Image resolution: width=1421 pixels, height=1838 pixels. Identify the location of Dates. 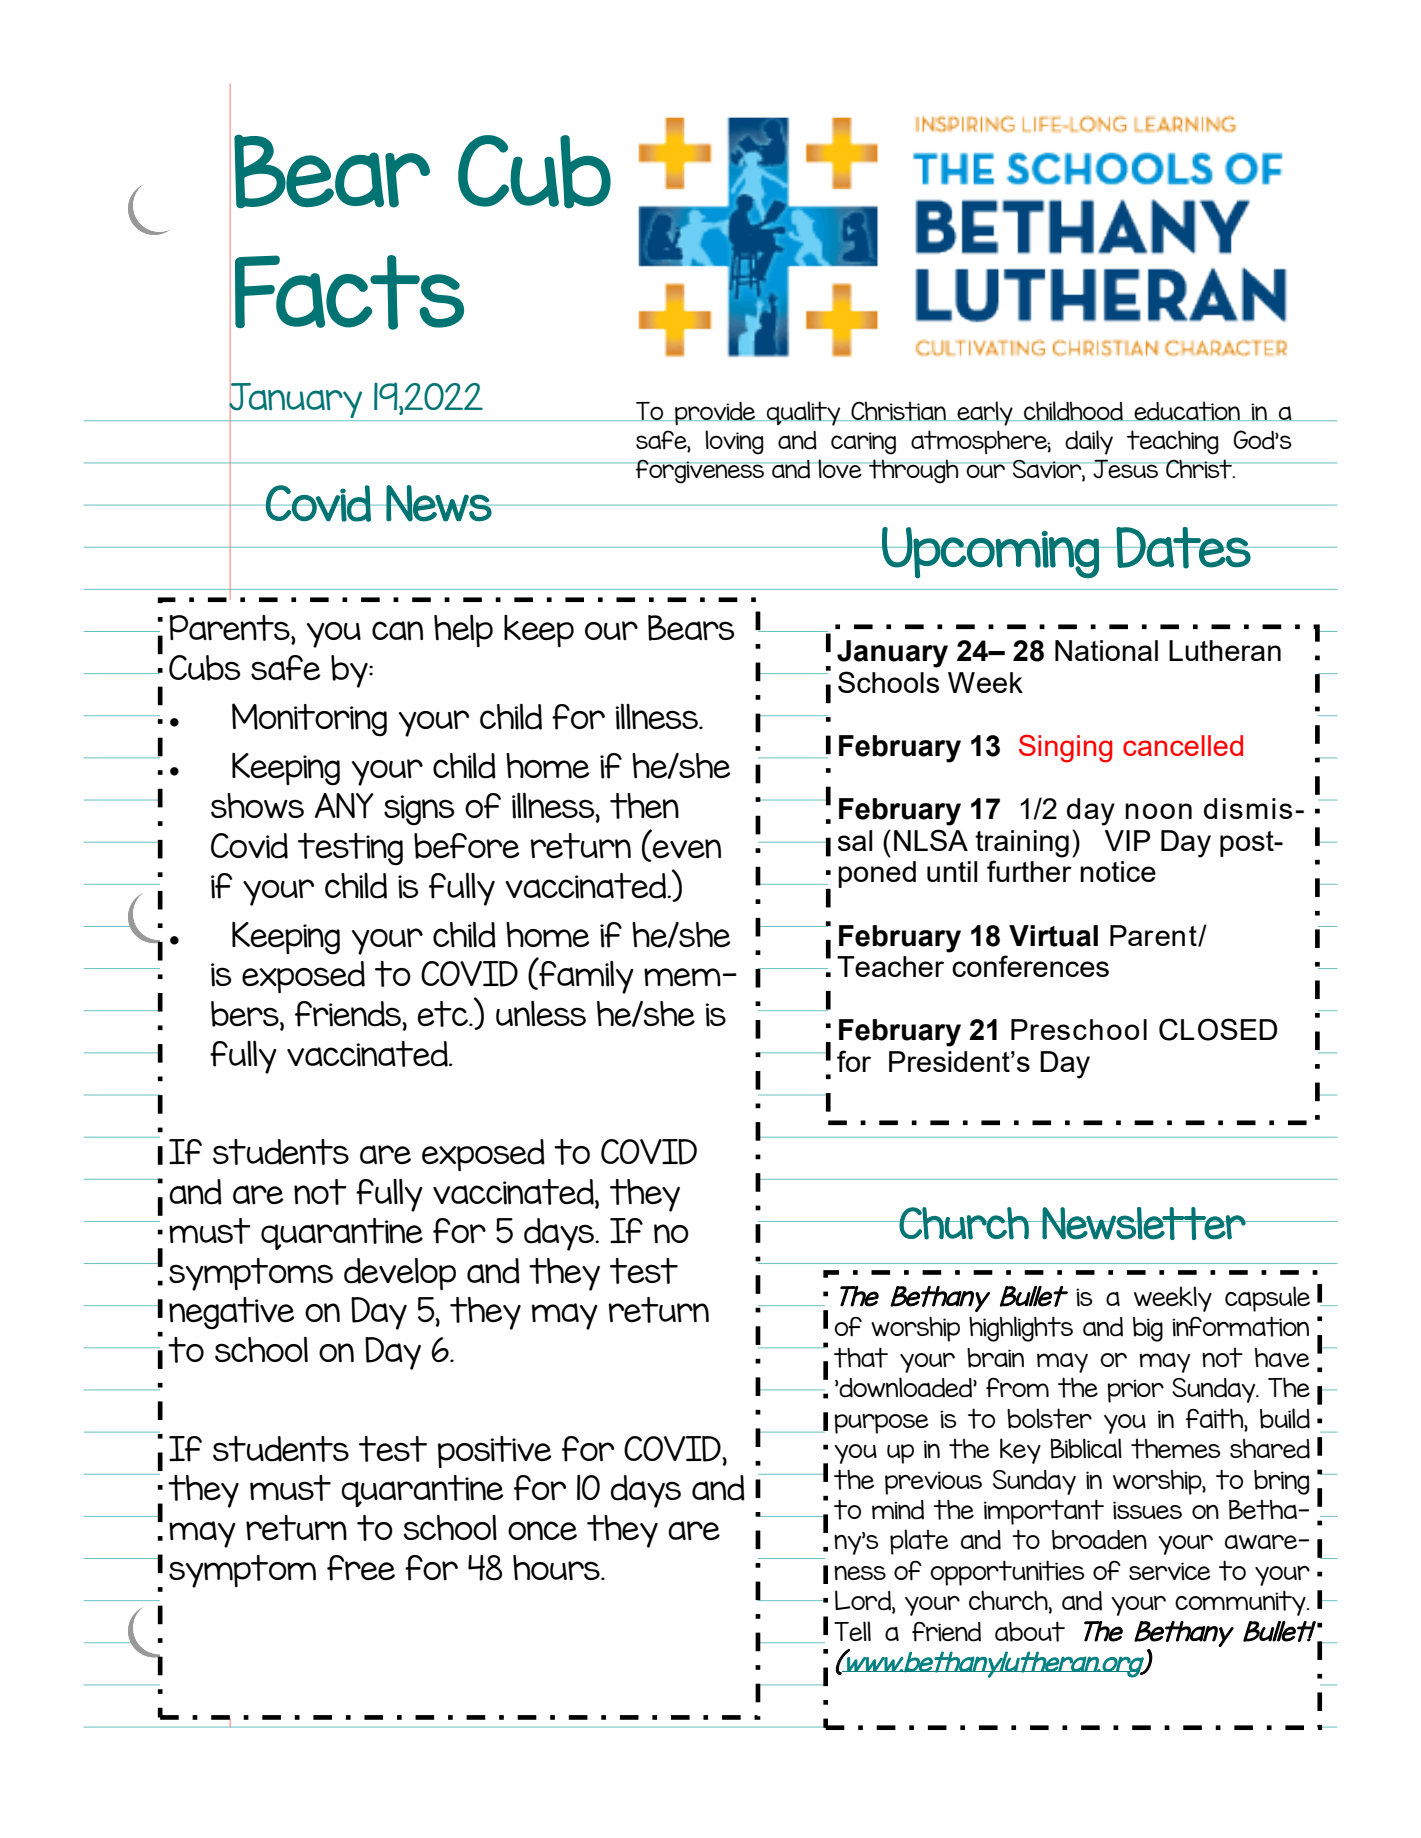
(1184, 548).
